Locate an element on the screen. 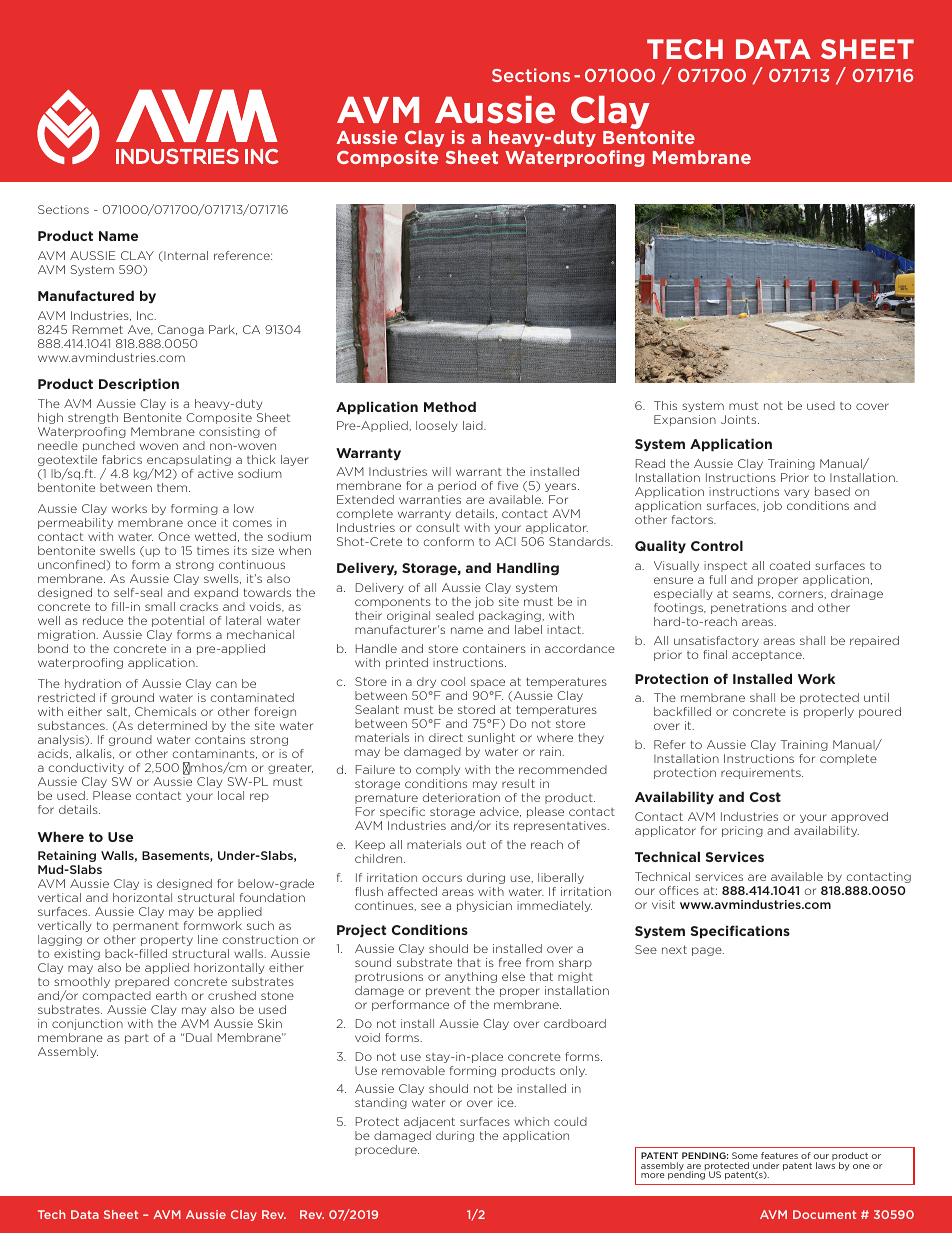 This screenshot has height=1233, width=952. procedure is located at coordinates (387, 1150).
